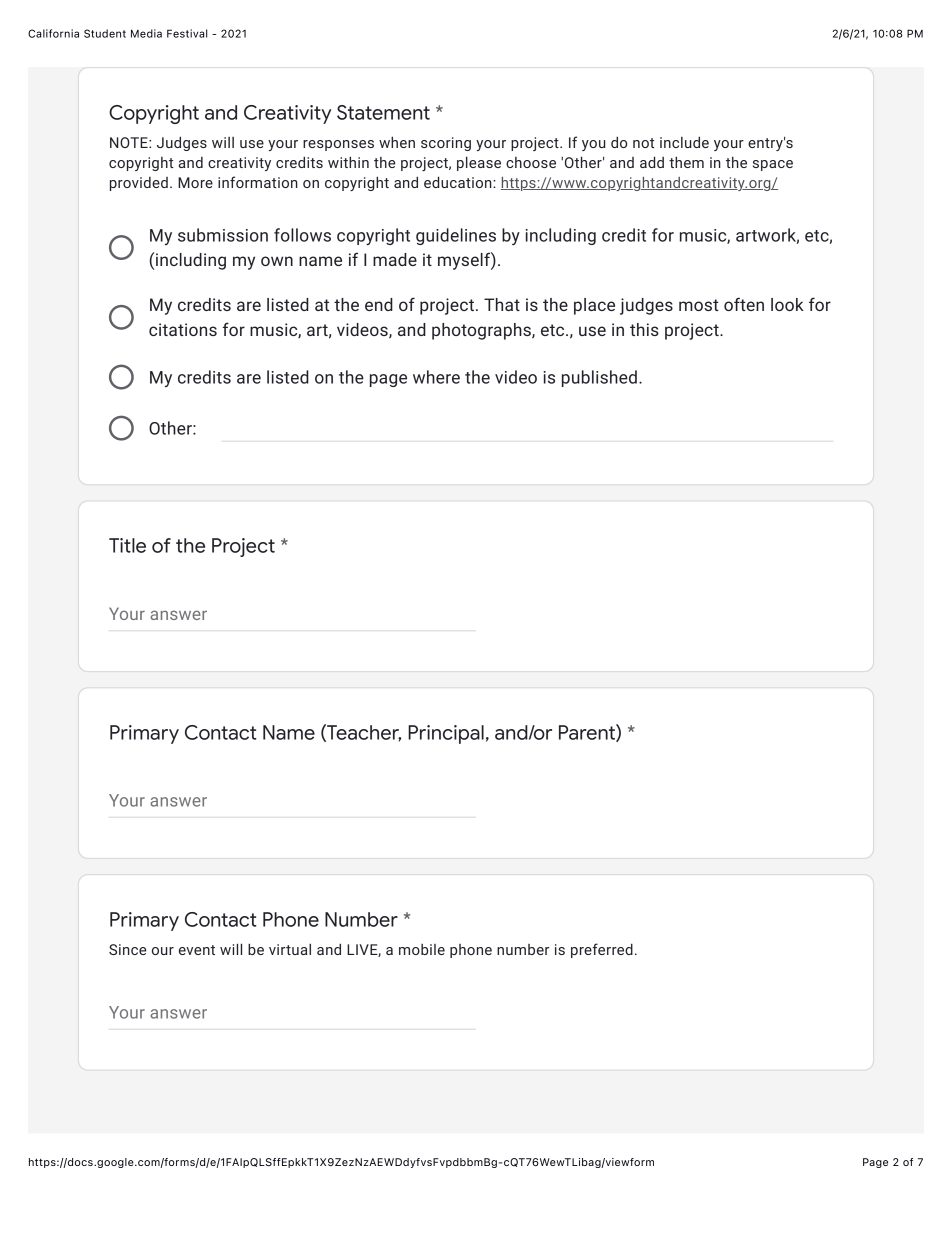 Image resolution: width=952 pixels, height=1233 pixels. Describe the element at coordinates (183, 329) in the screenshot. I see `citations` at that location.
